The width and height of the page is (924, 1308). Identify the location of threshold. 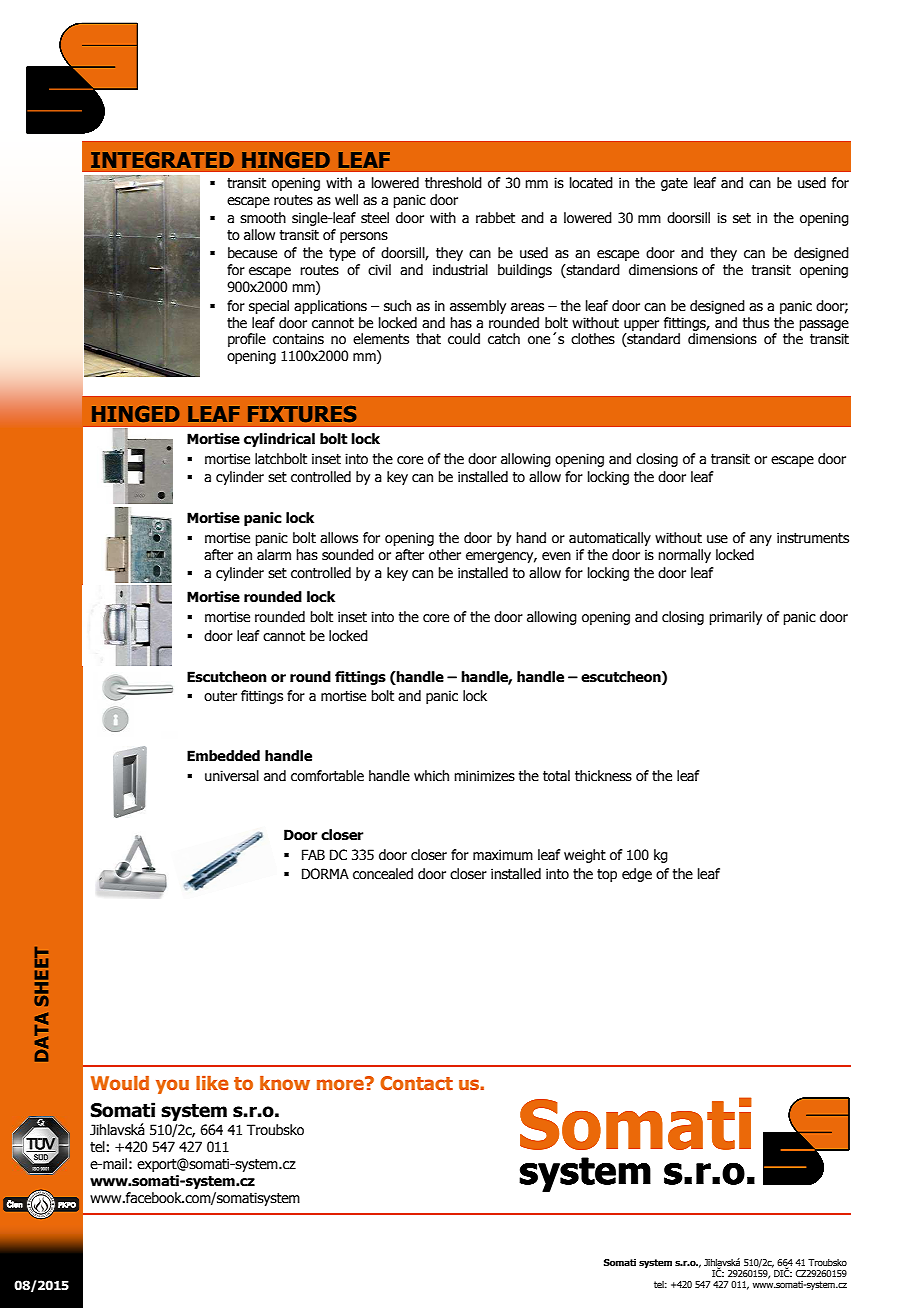
(453, 183).
